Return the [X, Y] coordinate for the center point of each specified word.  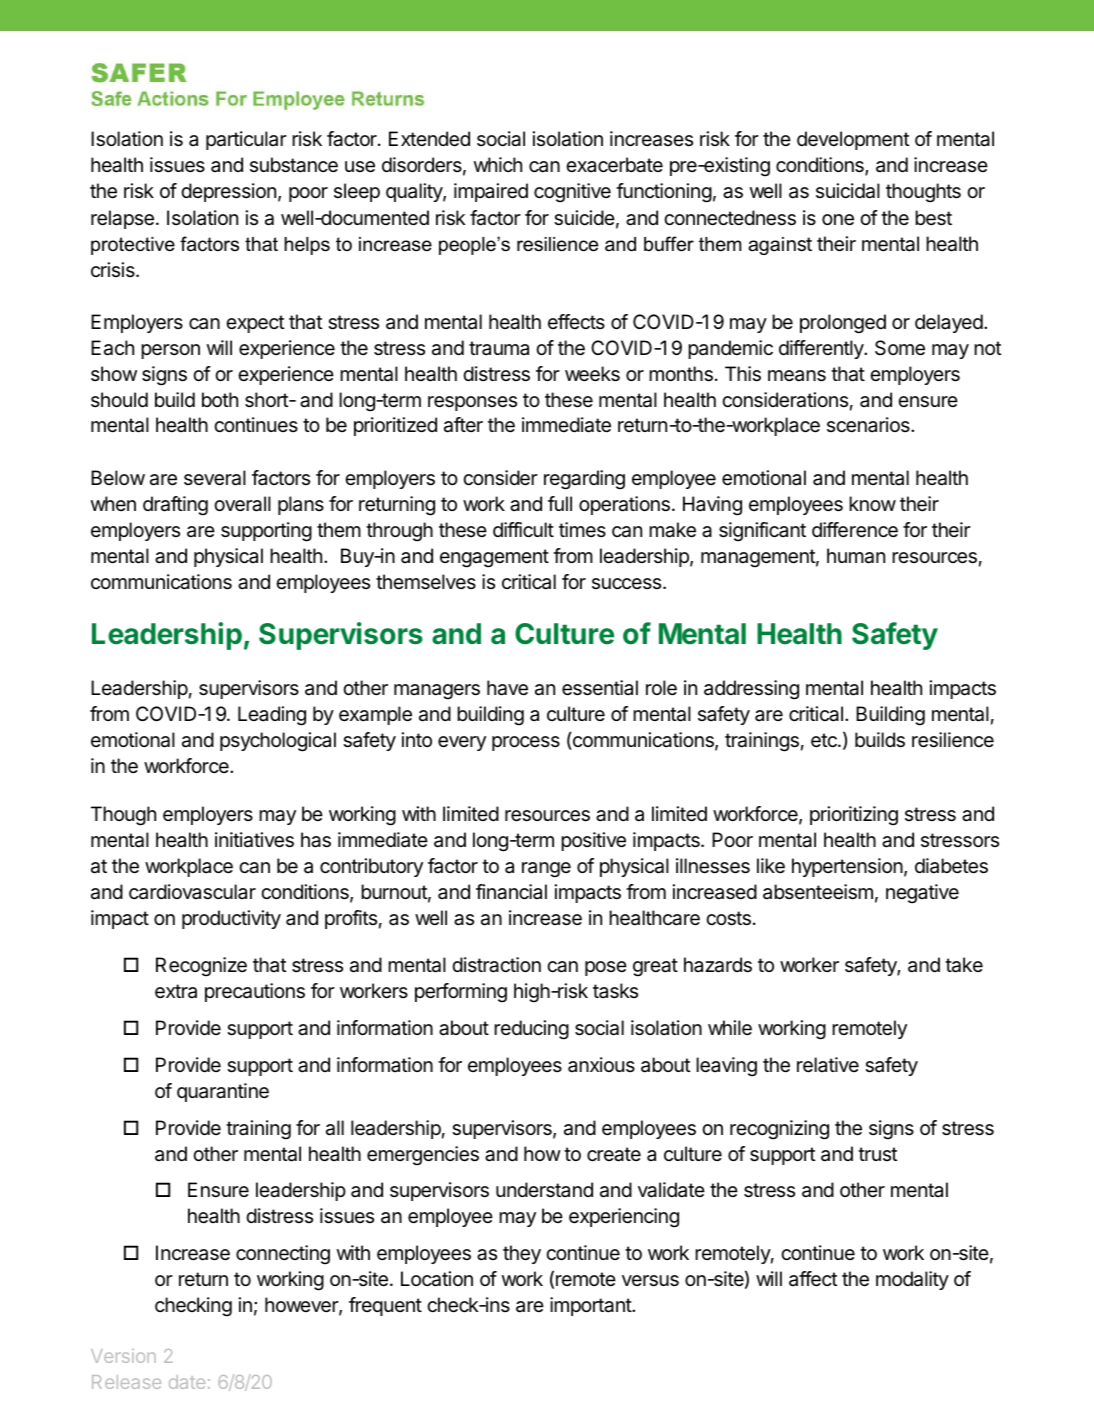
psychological [278, 742]
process [526, 743]
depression [228, 192]
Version [123, 1356]
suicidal [848, 191]
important [591, 1306]
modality [912, 1280]
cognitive [572, 193]
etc [825, 740]
